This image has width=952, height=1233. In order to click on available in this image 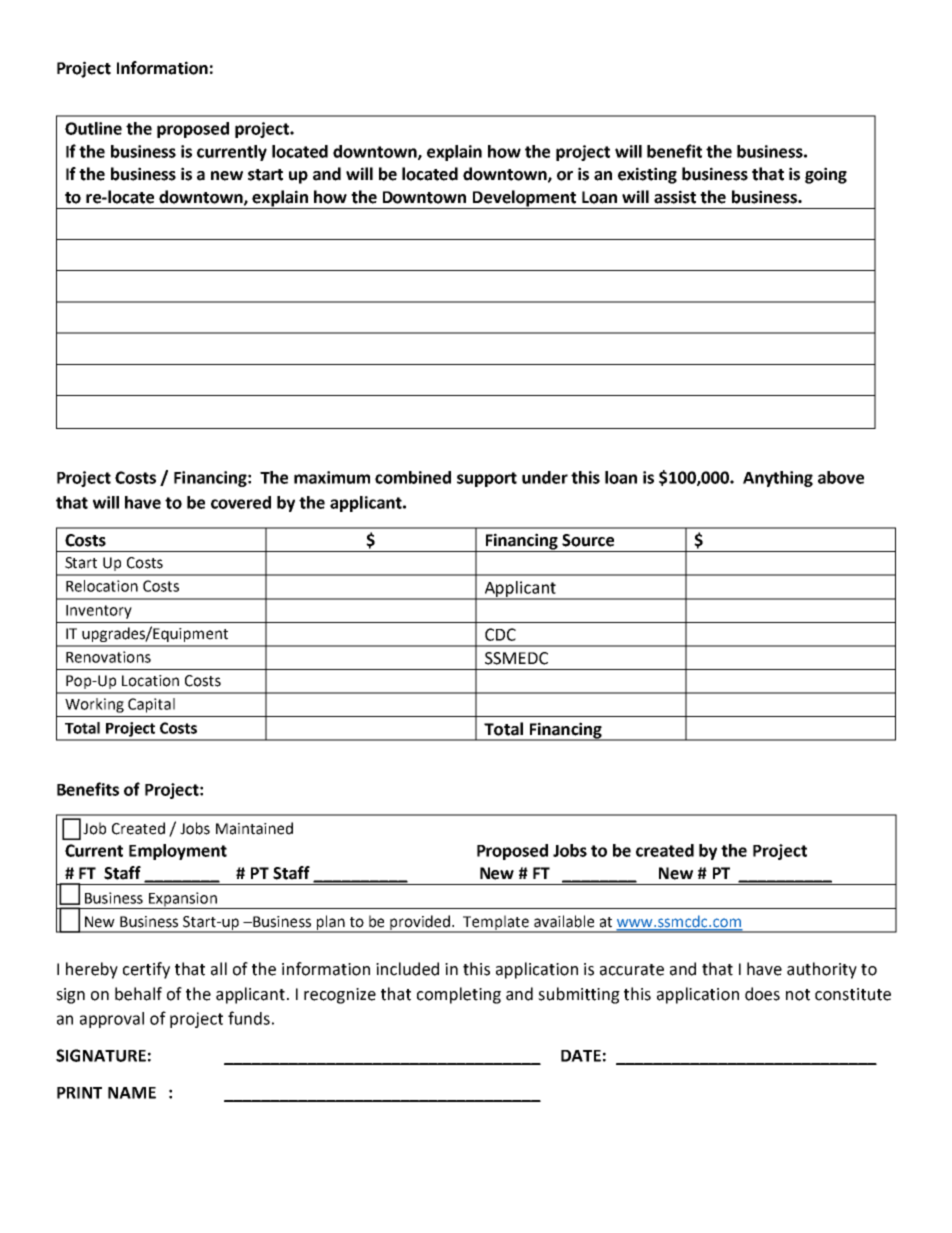, I will do `click(564, 921)`.
